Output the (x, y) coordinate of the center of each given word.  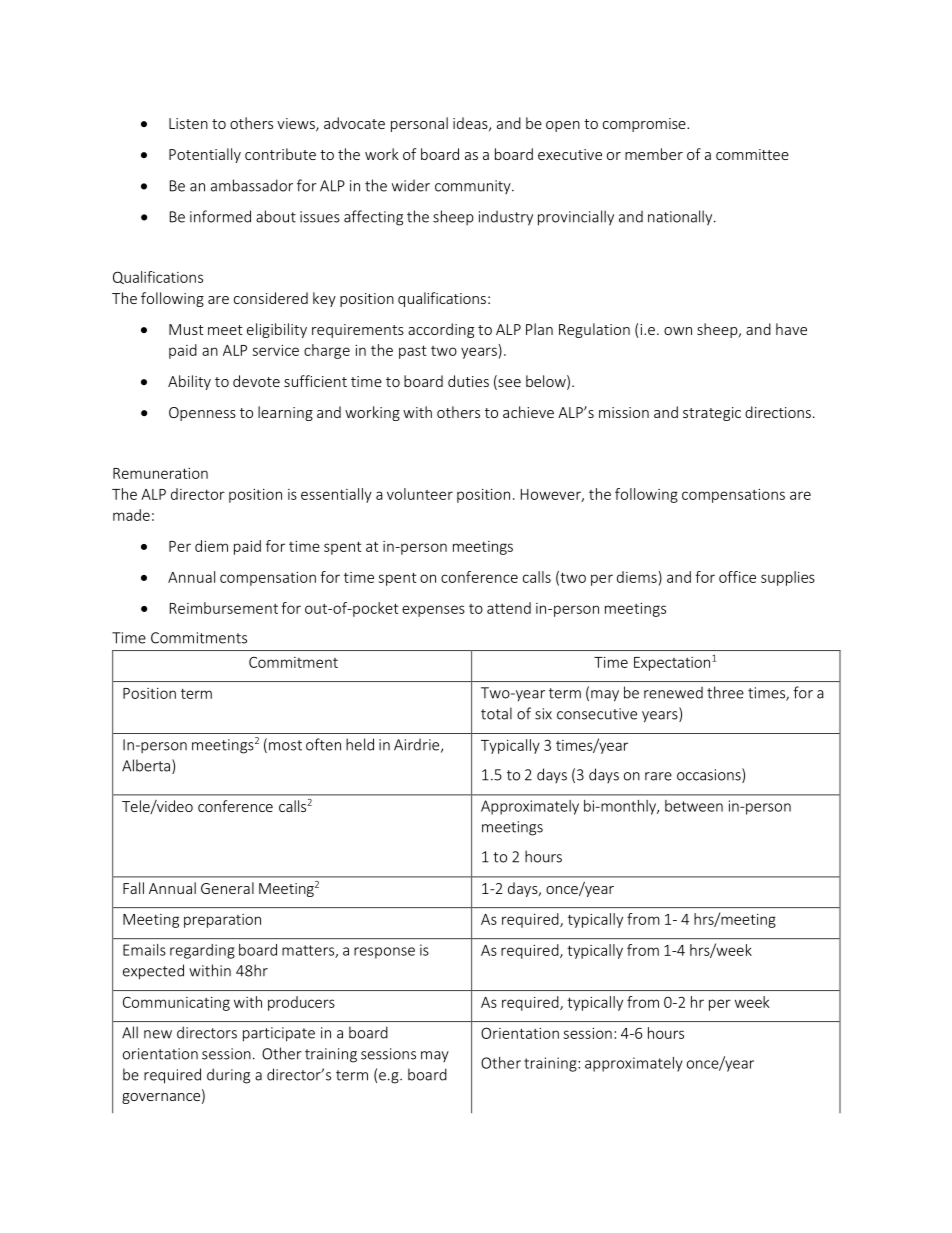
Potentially (205, 155)
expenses (433, 611)
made (131, 515)
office (737, 577)
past (412, 352)
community (474, 187)
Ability (189, 382)
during (228, 1076)
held (360, 744)
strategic (712, 414)
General (227, 888)
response (384, 953)
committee (752, 154)
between (694, 806)
